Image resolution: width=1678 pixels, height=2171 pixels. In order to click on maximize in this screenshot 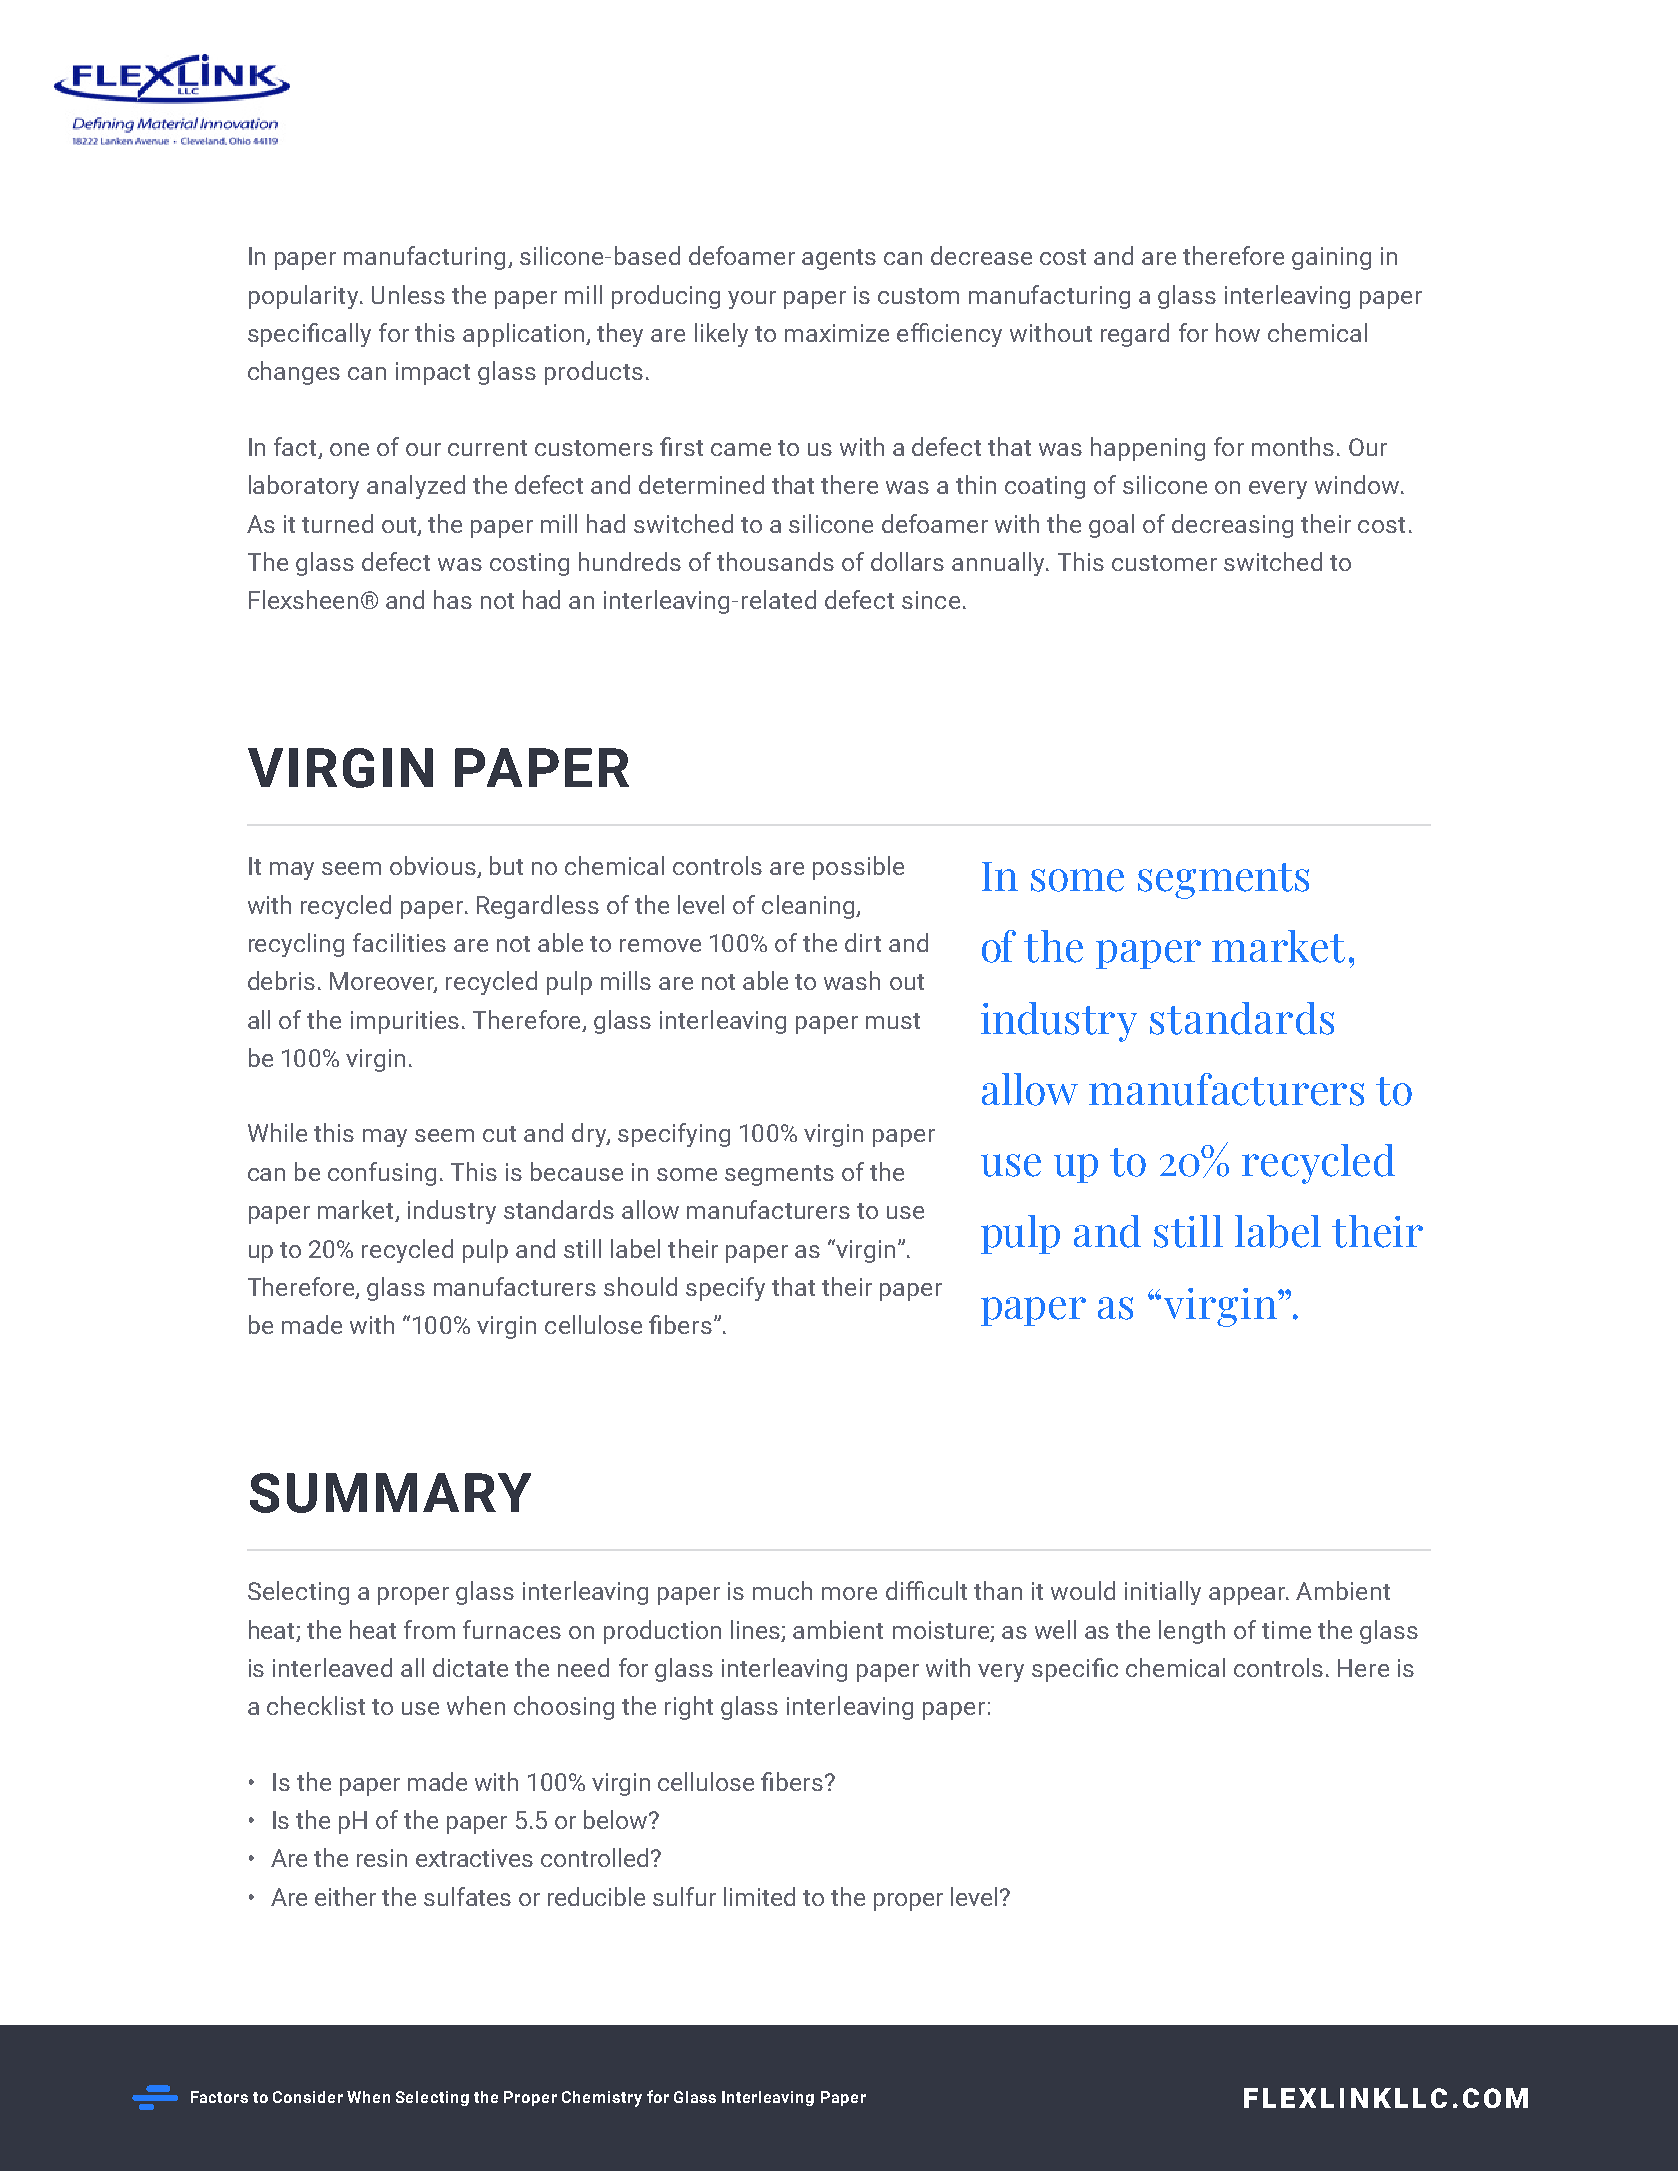, I will do `click(837, 333)`.
